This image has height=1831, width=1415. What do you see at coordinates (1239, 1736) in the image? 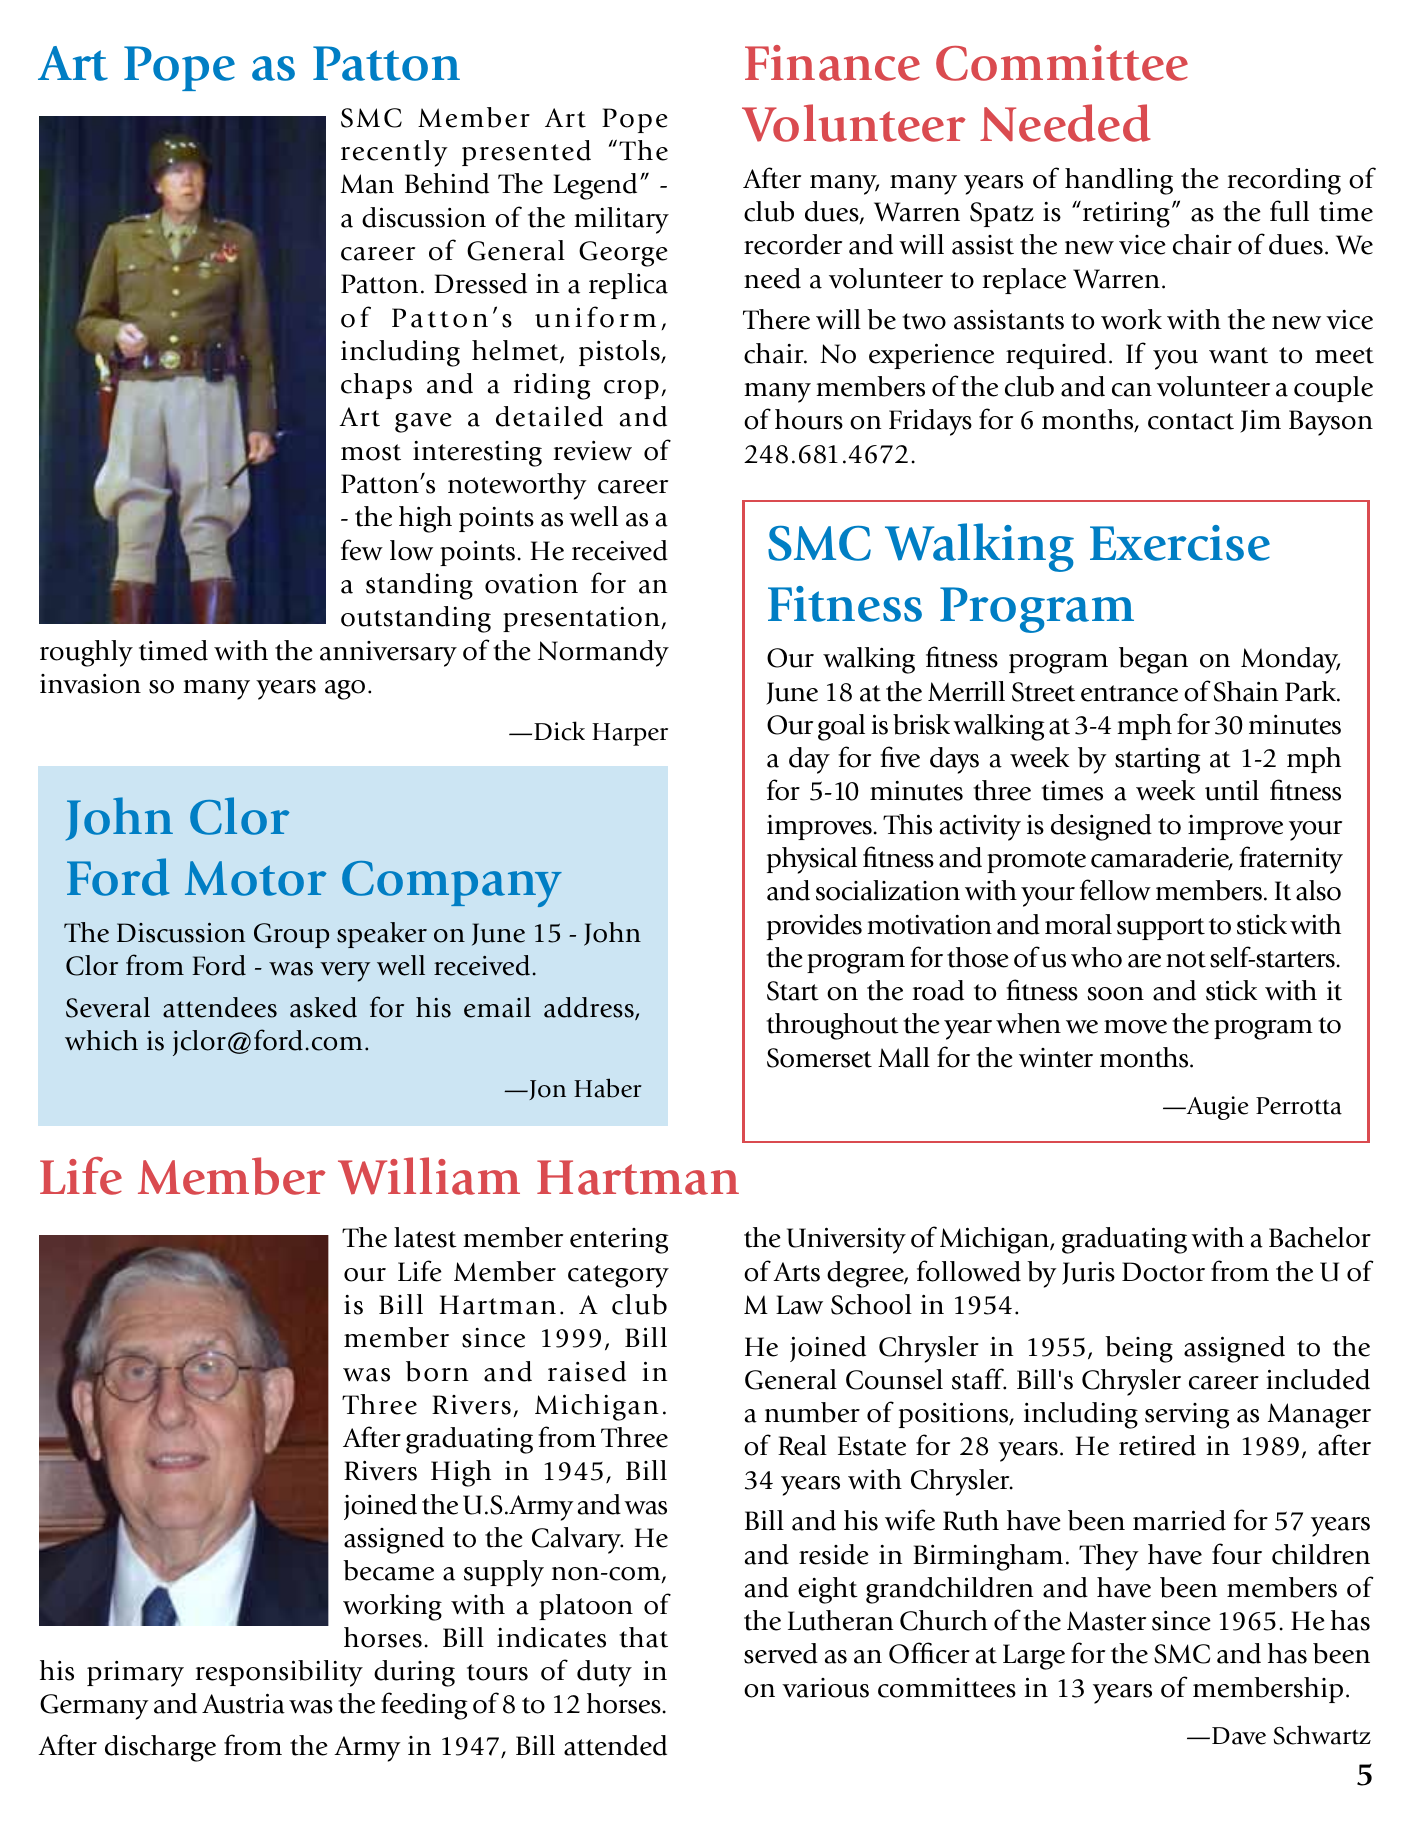
I see `Dave` at bounding box center [1239, 1736].
